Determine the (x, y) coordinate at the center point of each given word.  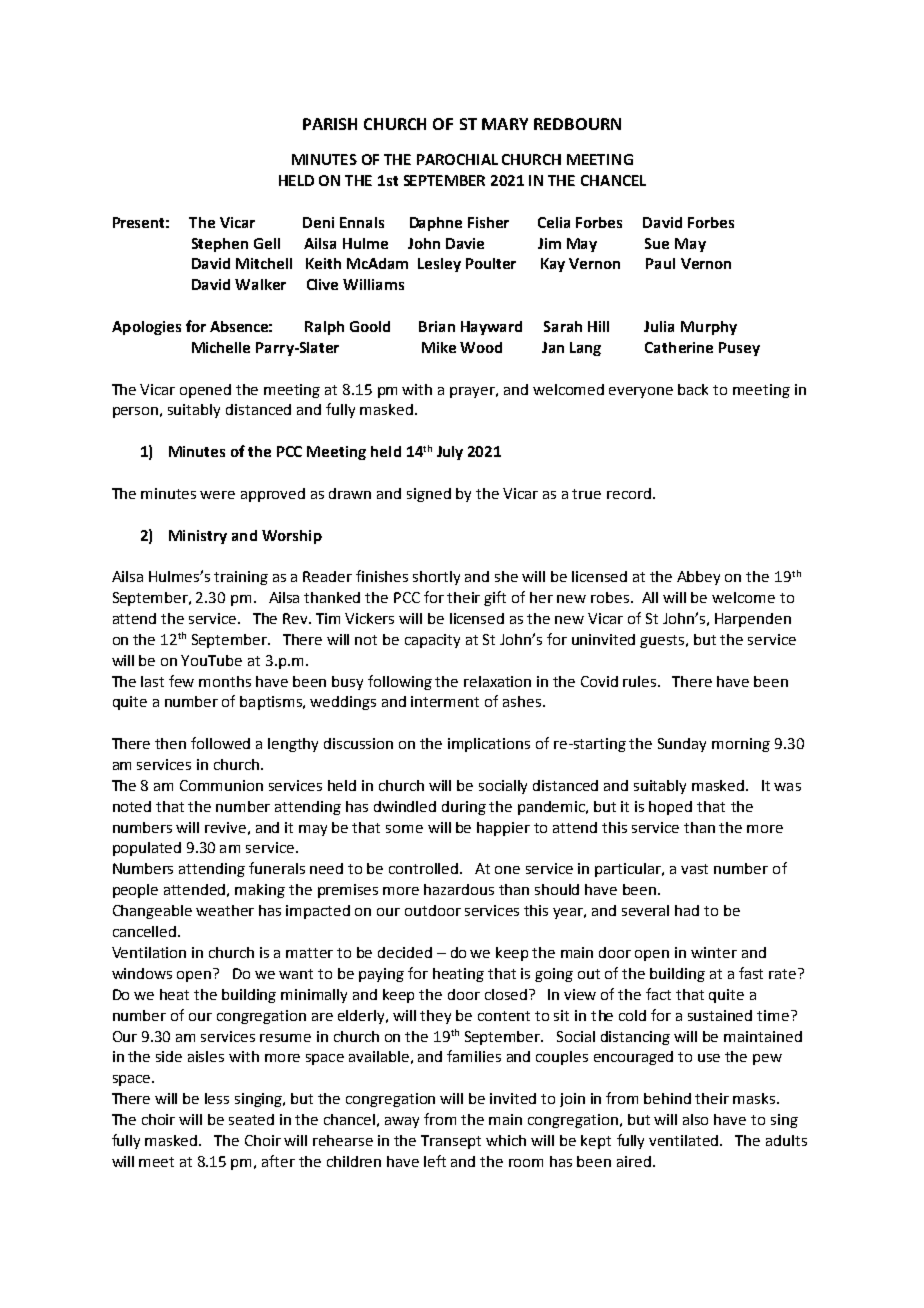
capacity (432, 641)
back (693, 389)
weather (225, 910)
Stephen (220, 245)
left (435, 1161)
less (217, 1098)
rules (641, 681)
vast (694, 869)
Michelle (221, 347)
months (225, 681)
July (450, 453)
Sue (657, 243)
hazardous (459, 889)
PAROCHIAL (457, 159)
